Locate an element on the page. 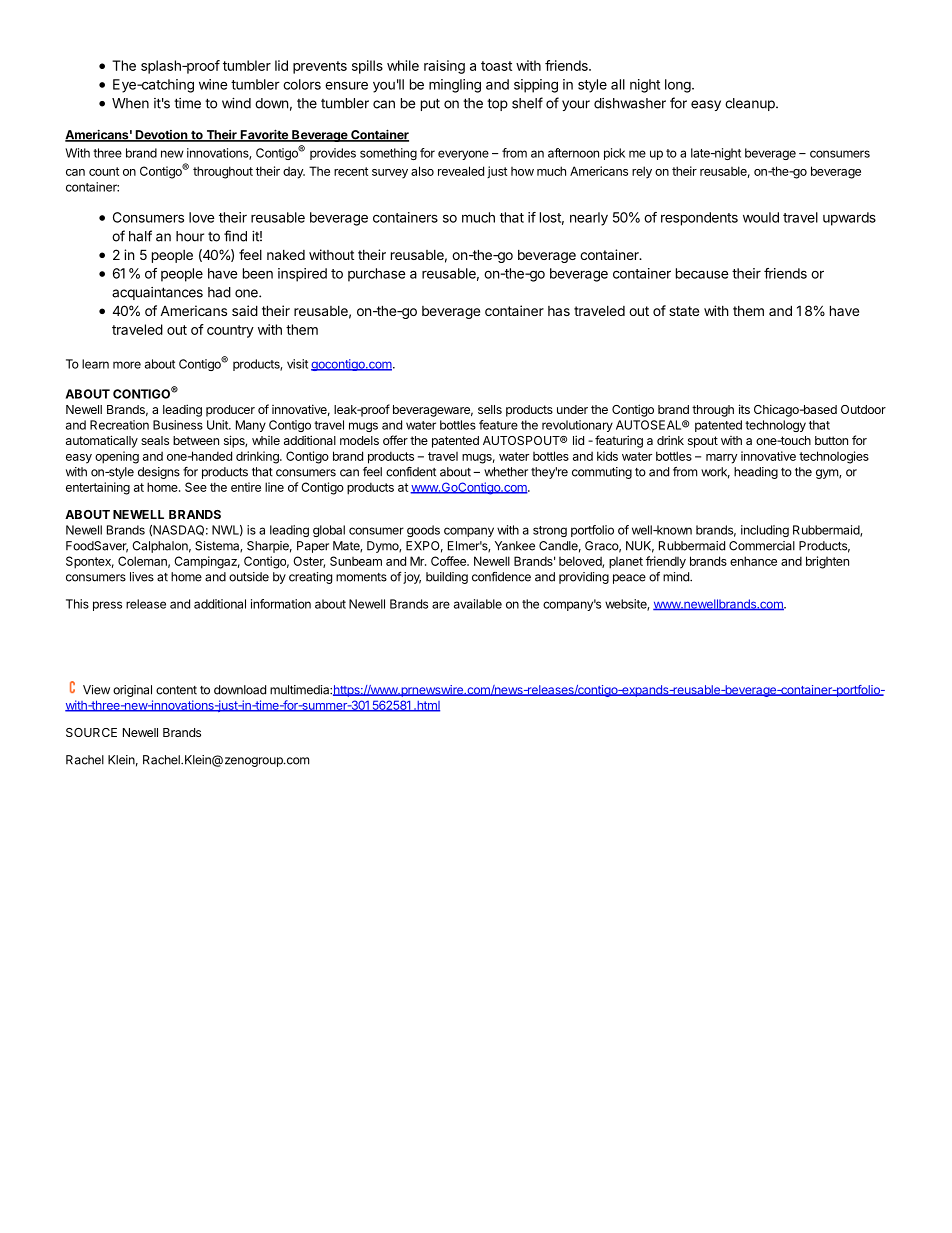  whether is located at coordinates (506, 472).
